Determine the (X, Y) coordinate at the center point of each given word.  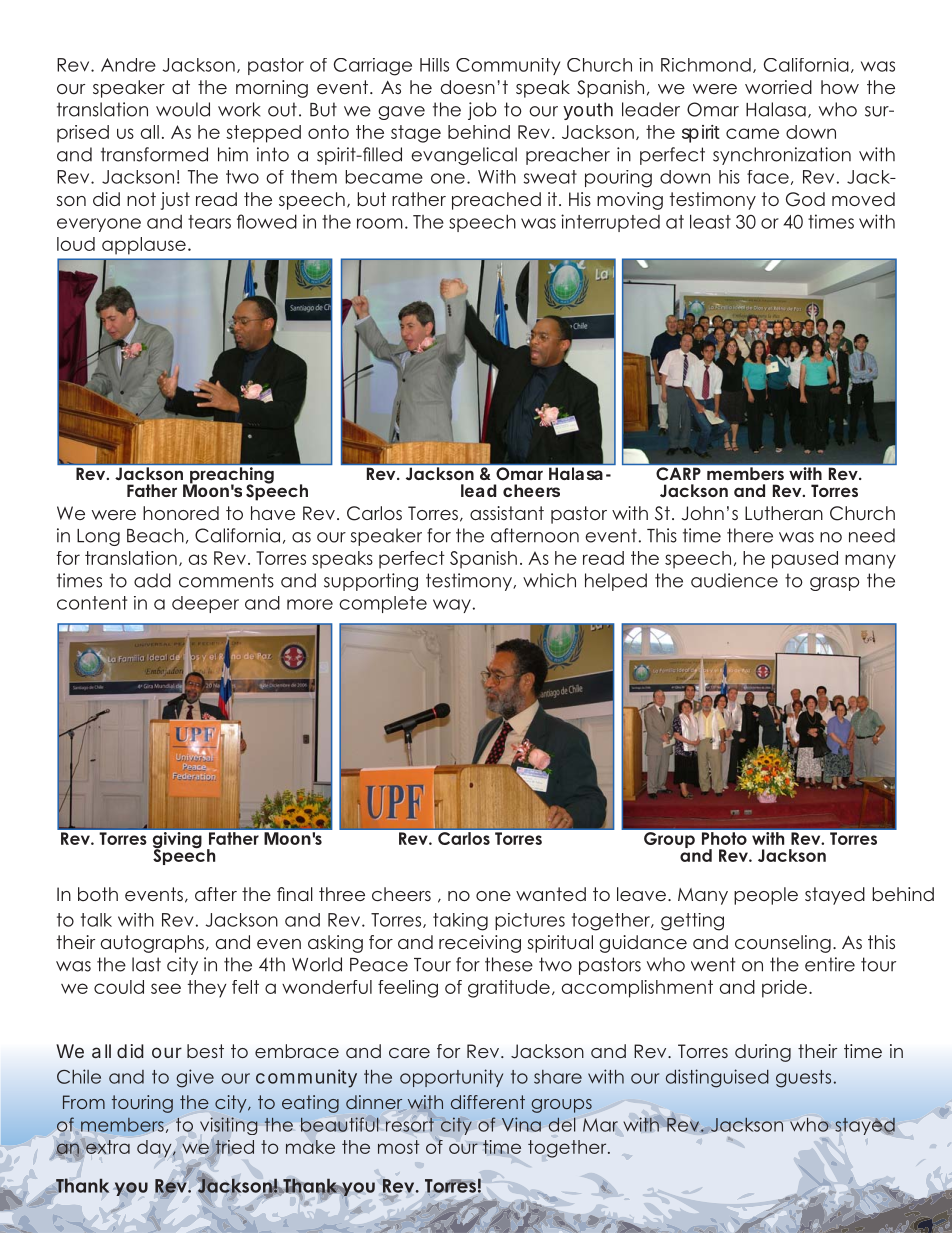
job (482, 111)
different (488, 1102)
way (452, 606)
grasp (834, 584)
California (806, 65)
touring (142, 1104)
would (183, 109)
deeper (205, 604)
